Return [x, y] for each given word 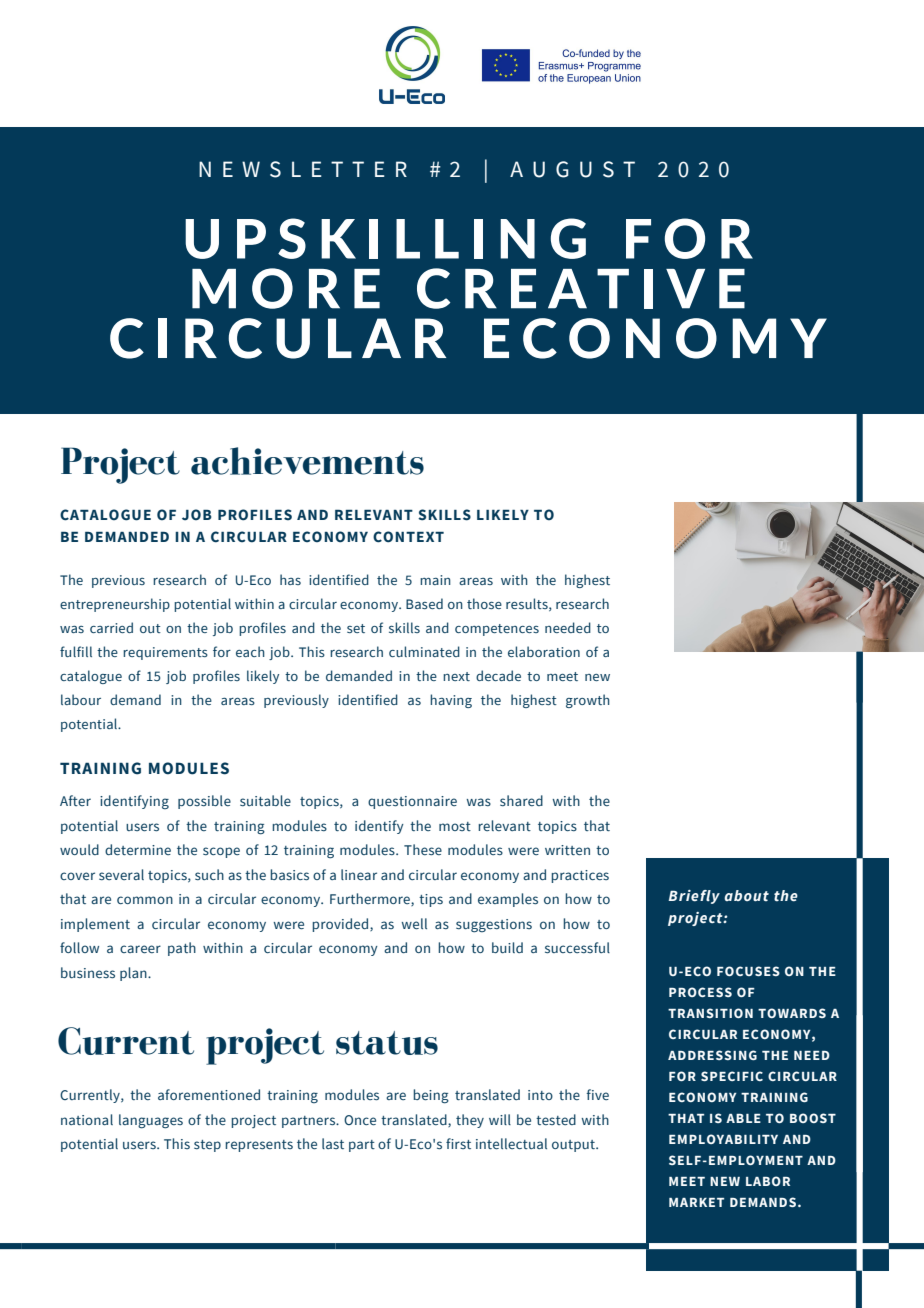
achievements [307, 461]
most [455, 826]
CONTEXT [408, 537]
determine [138, 849]
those [484, 603]
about [746, 895]
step [207, 1146]
